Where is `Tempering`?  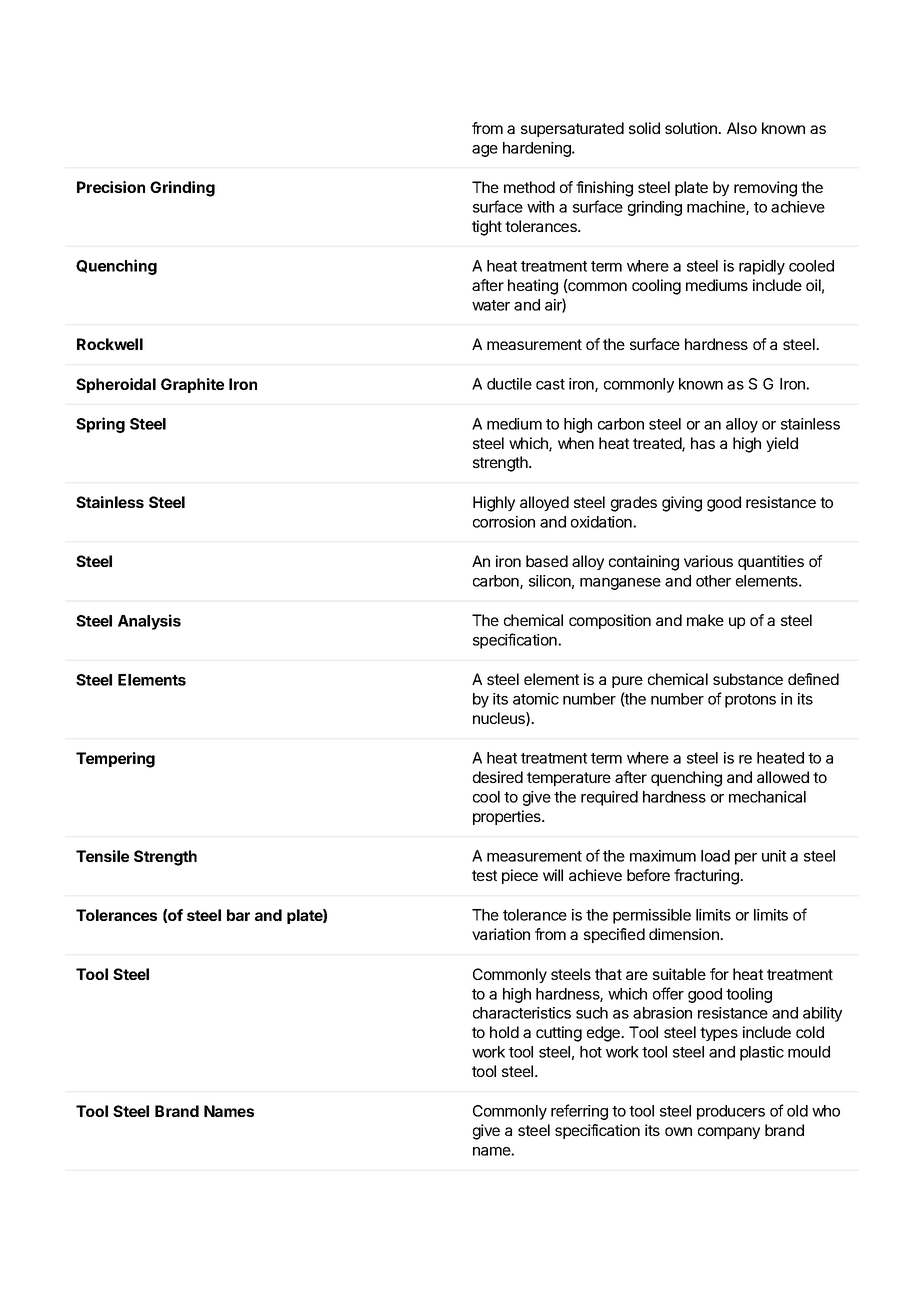 Tempering is located at coordinates (115, 760).
